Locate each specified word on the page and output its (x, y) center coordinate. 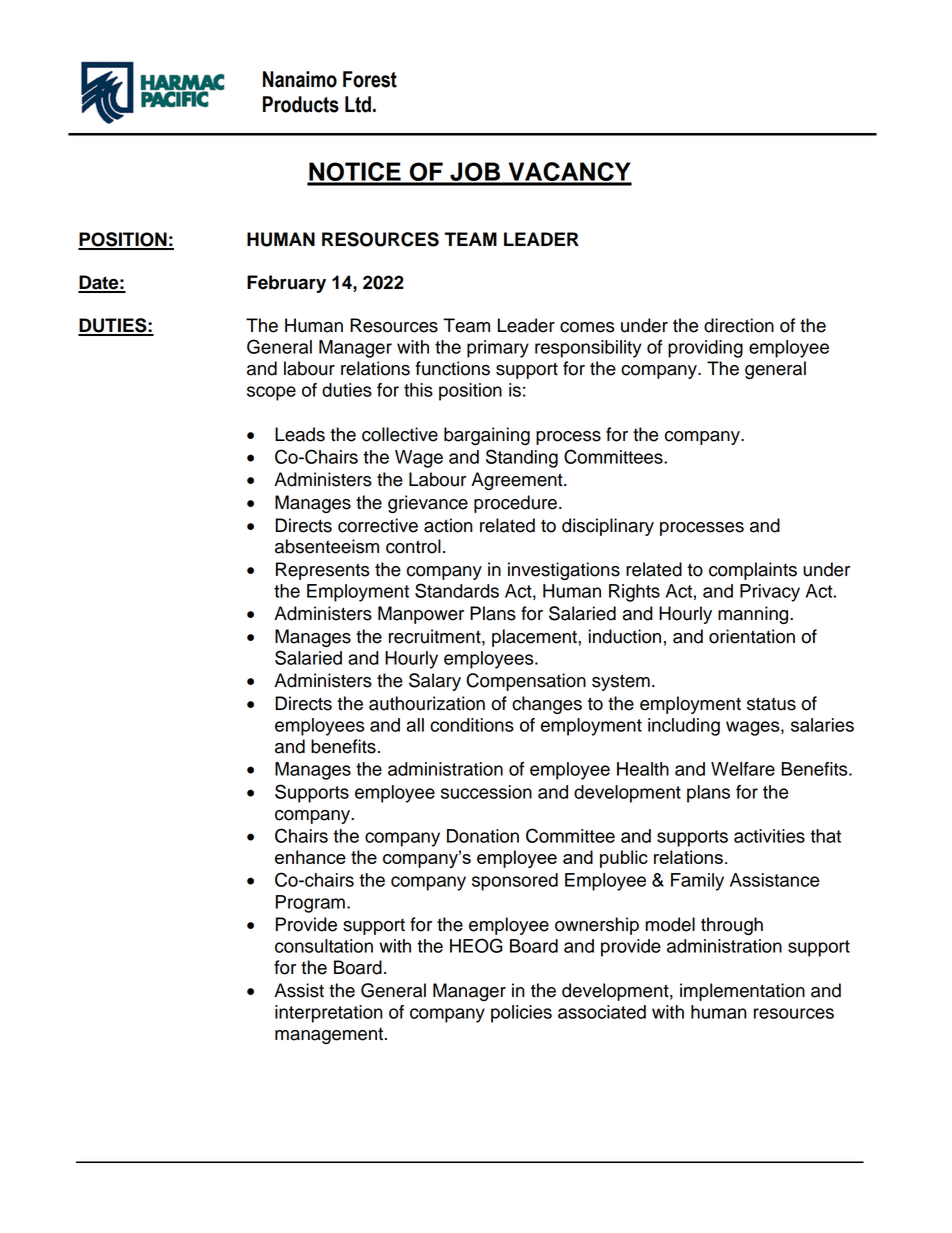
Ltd (358, 104)
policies (521, 1014)
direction (739, 325)
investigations (564, 571)
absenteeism (327, 546)
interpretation (329, 1014)
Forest (370, 79)
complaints (753, 571)
